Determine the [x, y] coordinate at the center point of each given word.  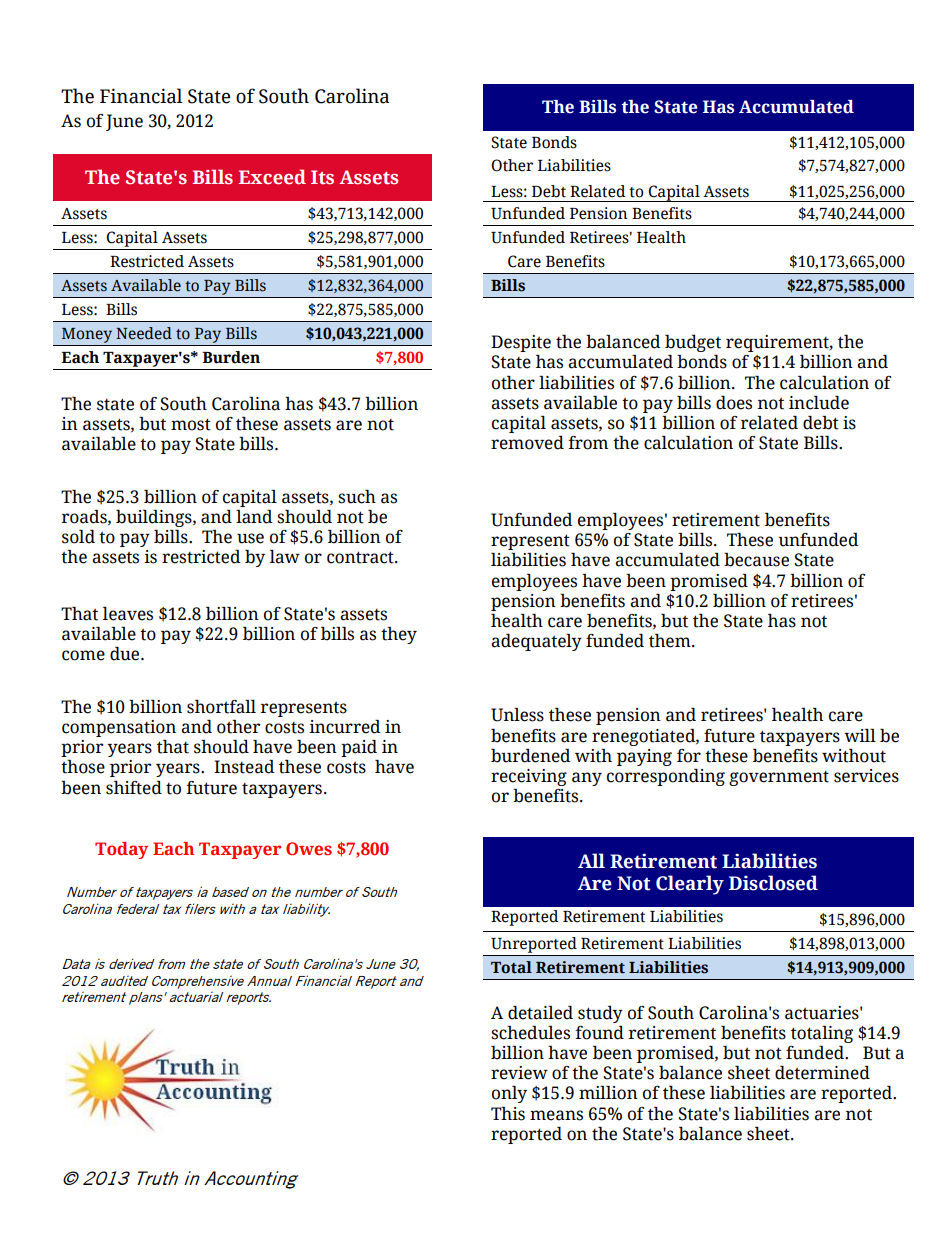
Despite [521, 343]
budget [693, 343]
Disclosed [773, 883]
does [734, 403]
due [126, 654]
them [671, 641]
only [509, 1094]
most [191, 424]
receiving [529, 777]
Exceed [272, 177]
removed [527, 443]
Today [121, 850]
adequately [536, 642]
